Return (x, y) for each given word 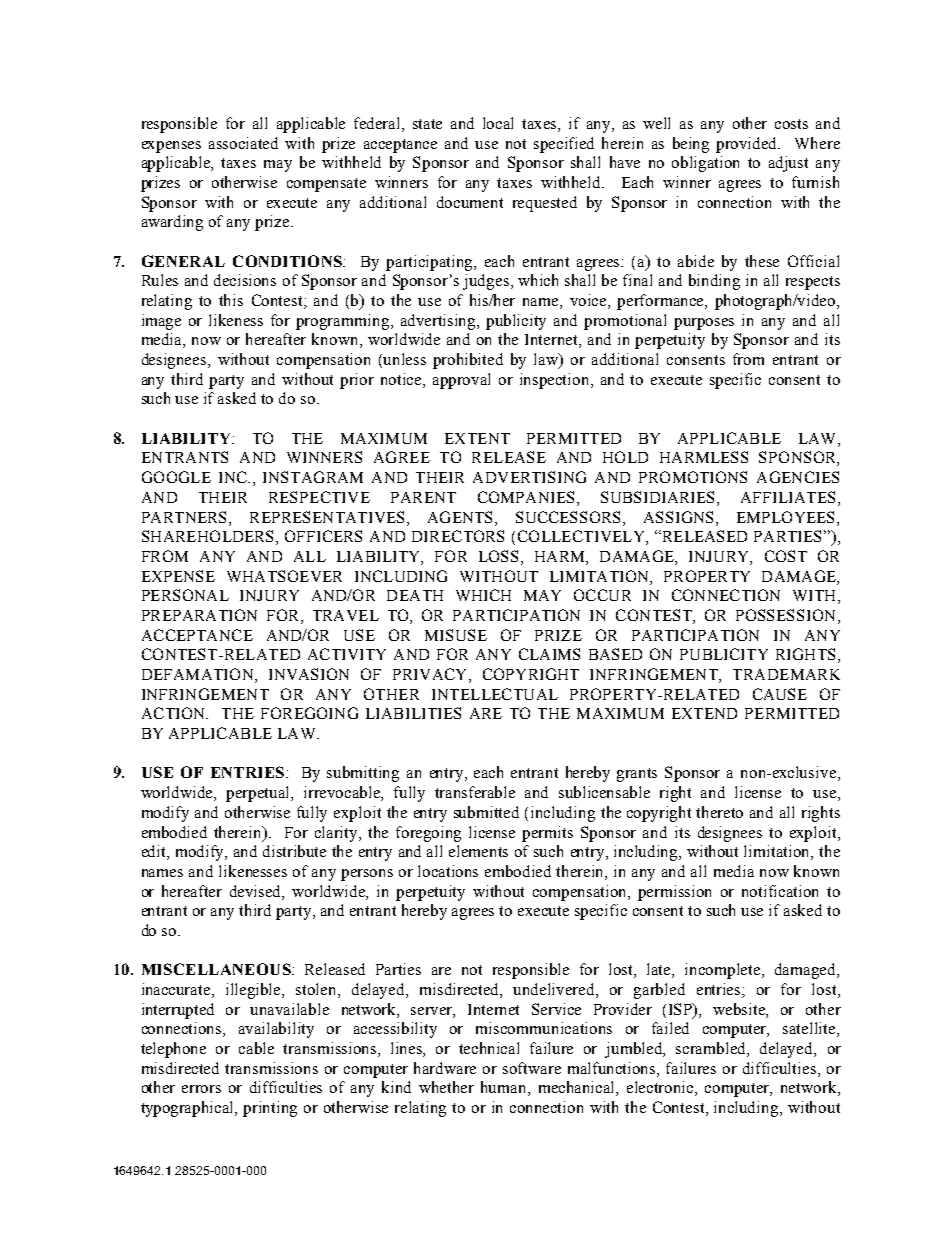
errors (201, 1089)
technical (489, 1048)
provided (748, 145)
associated (243, 143)
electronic (661, 1088)
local (498, 123)
